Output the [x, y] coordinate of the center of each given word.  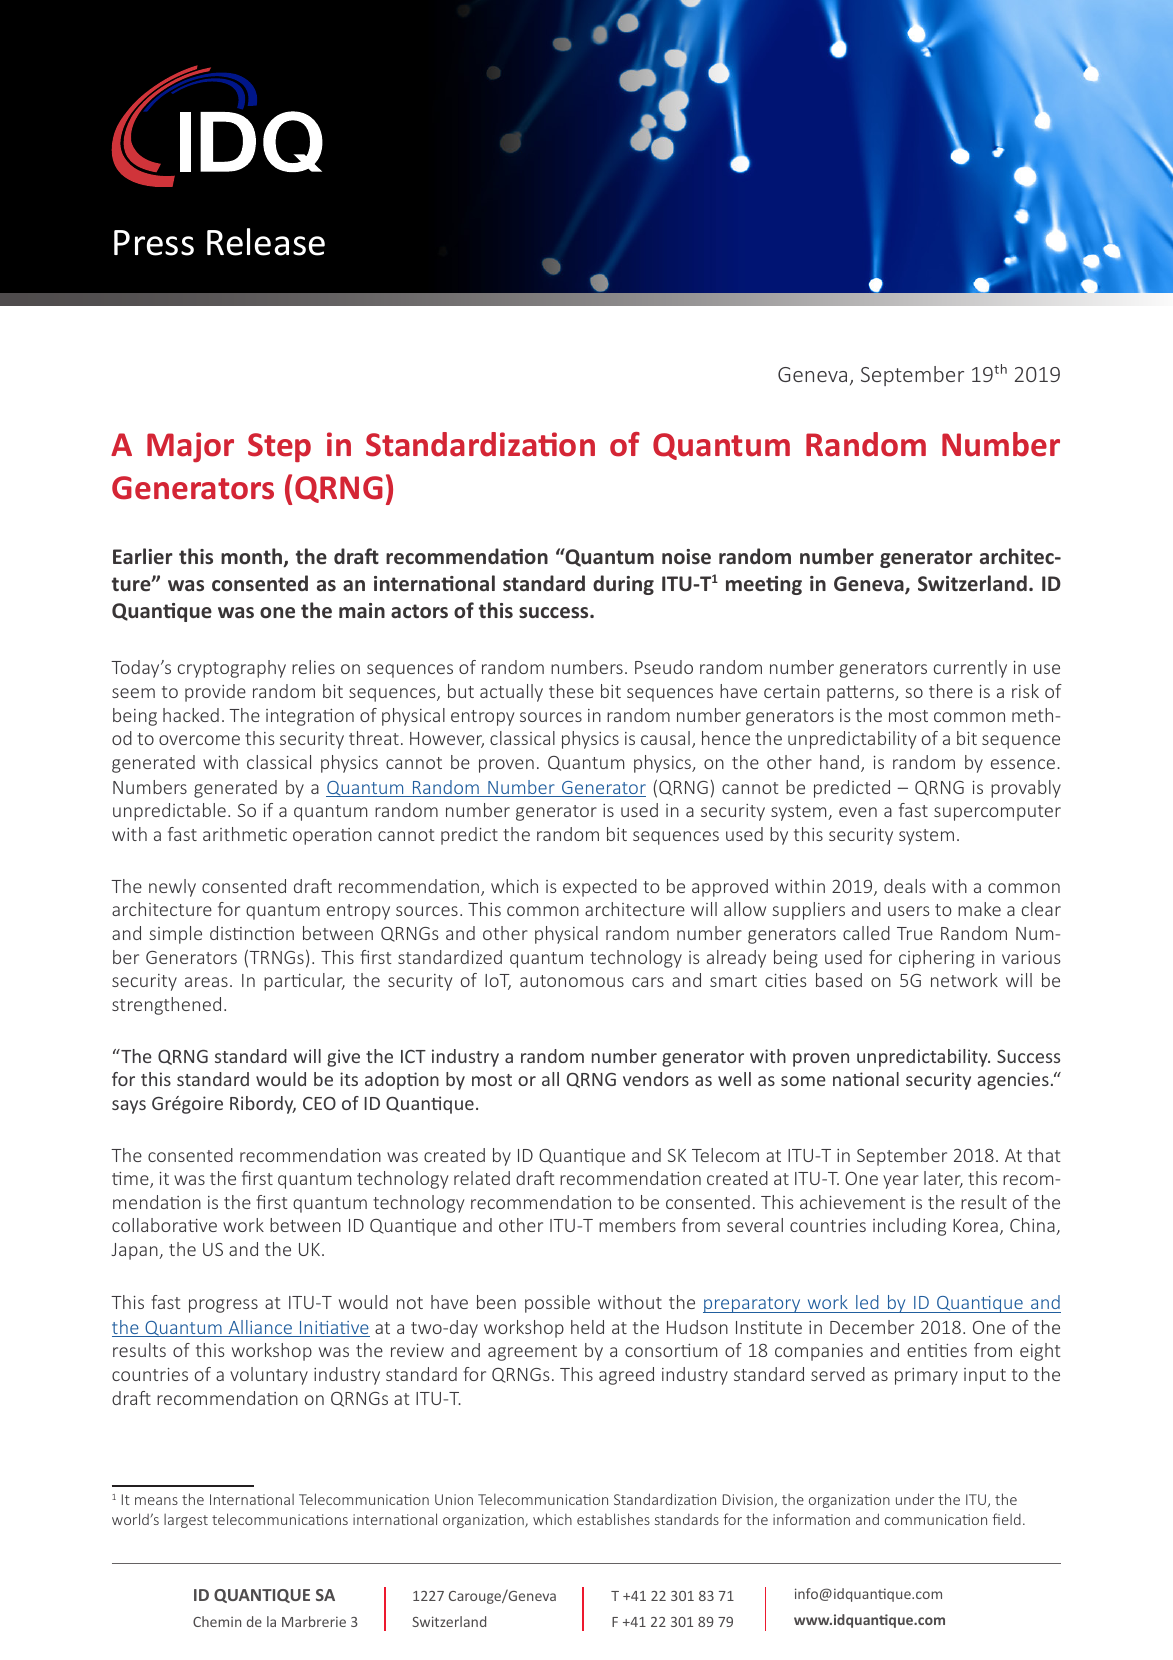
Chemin [217, 1621]
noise [686, 557]
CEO [319, 1103]
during [623, 585]
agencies [1013, 1081]
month [253, 557]
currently [970, 669]
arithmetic [245, 834]
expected [600, 888]
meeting [764, 585]
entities [937, 1350]
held [587, 1327]
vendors [656, 1079]
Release [266, 242]
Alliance [260, 1328]
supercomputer [997, 813]
